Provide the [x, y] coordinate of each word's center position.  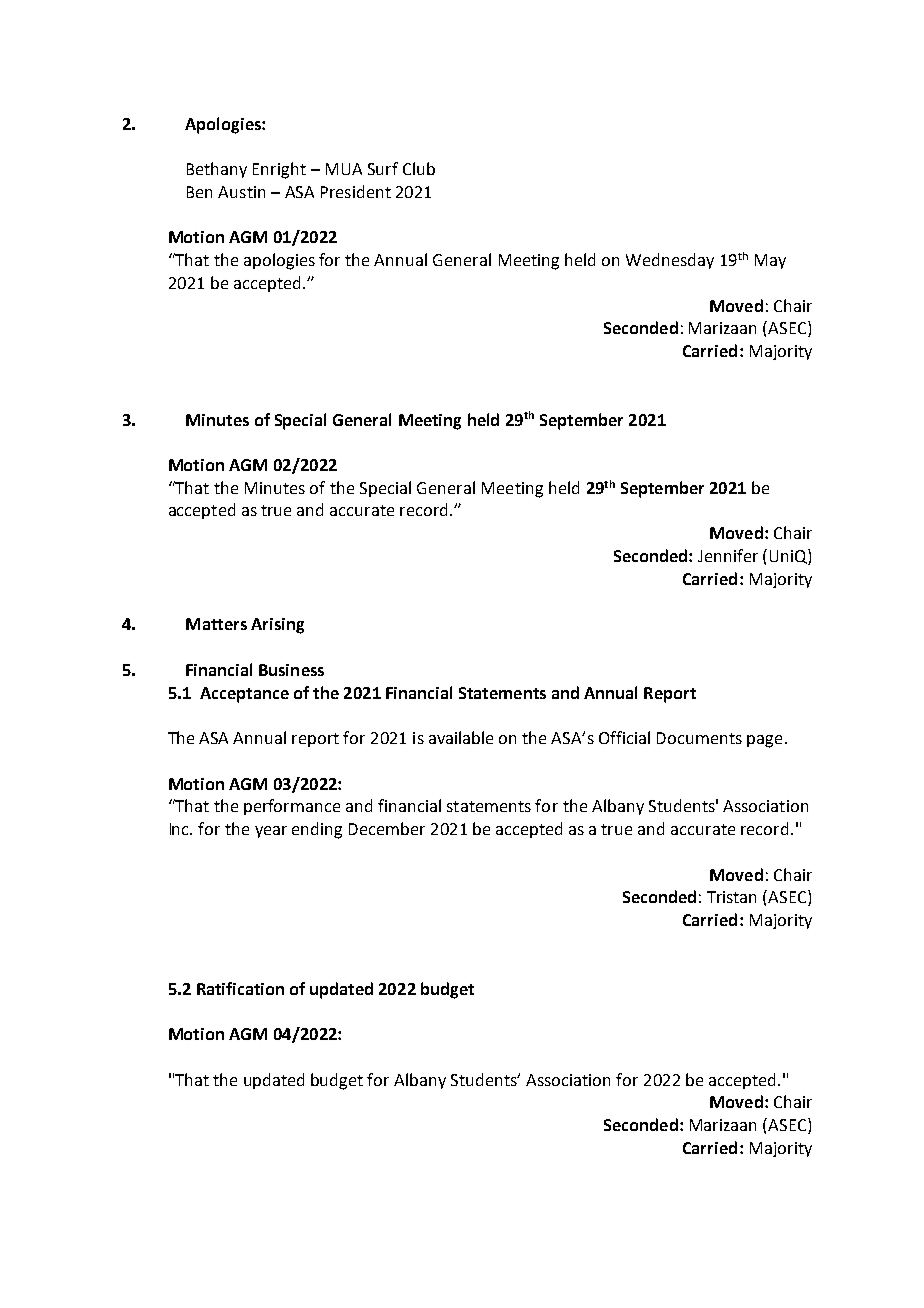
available [461, 737]
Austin [241, 192]
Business [291, 670]
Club [419, 168]
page [764, 741]
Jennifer [728, 555]
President [356, 191]
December [387, 828]
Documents [699, 738]
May [770, 261]
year [271, 832]
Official [624, 737]
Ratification [240, 988]
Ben [199, 192]
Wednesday [670, 261]
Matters [216, 624]
